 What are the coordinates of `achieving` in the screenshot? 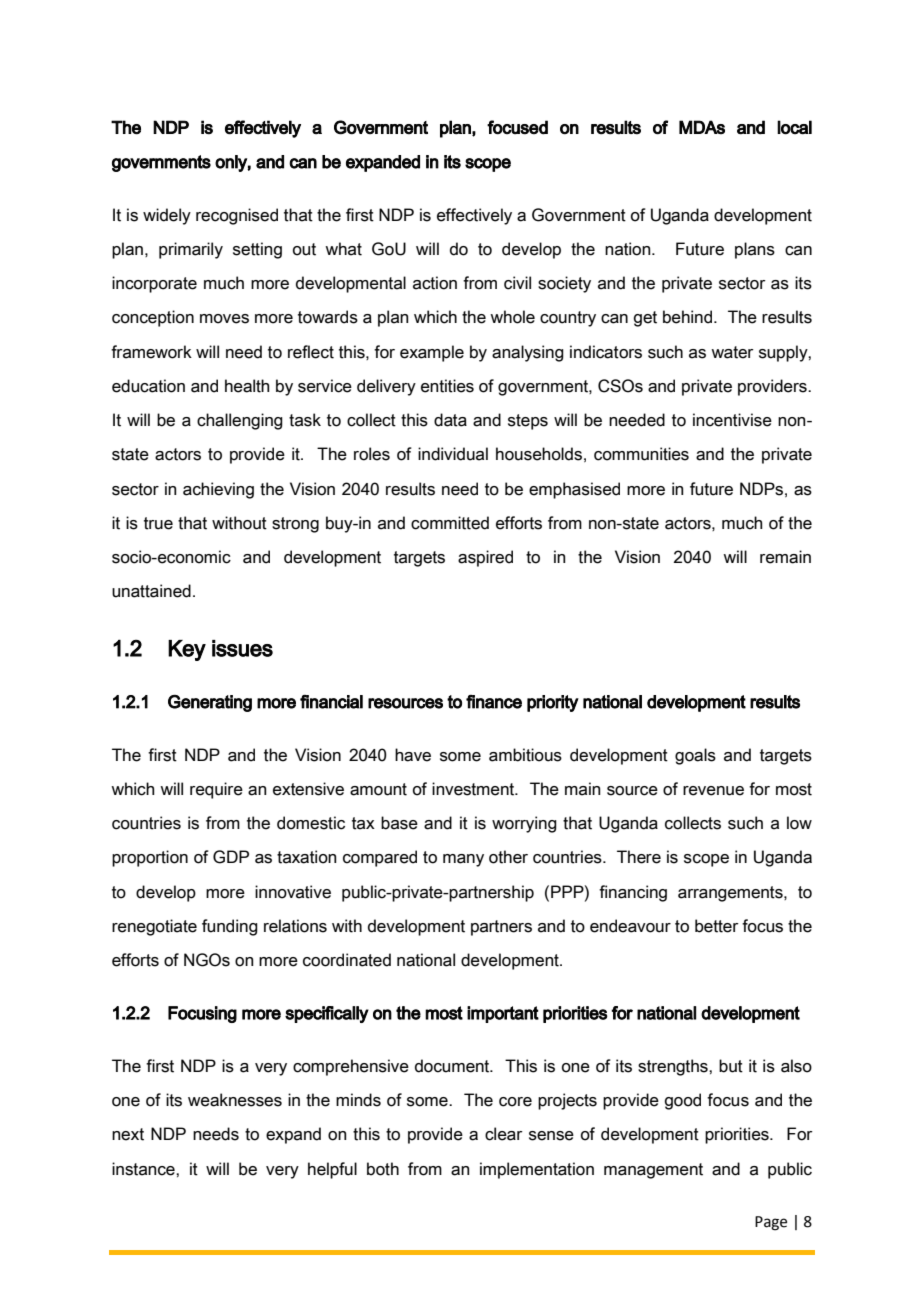 It's located at (218, 490).
